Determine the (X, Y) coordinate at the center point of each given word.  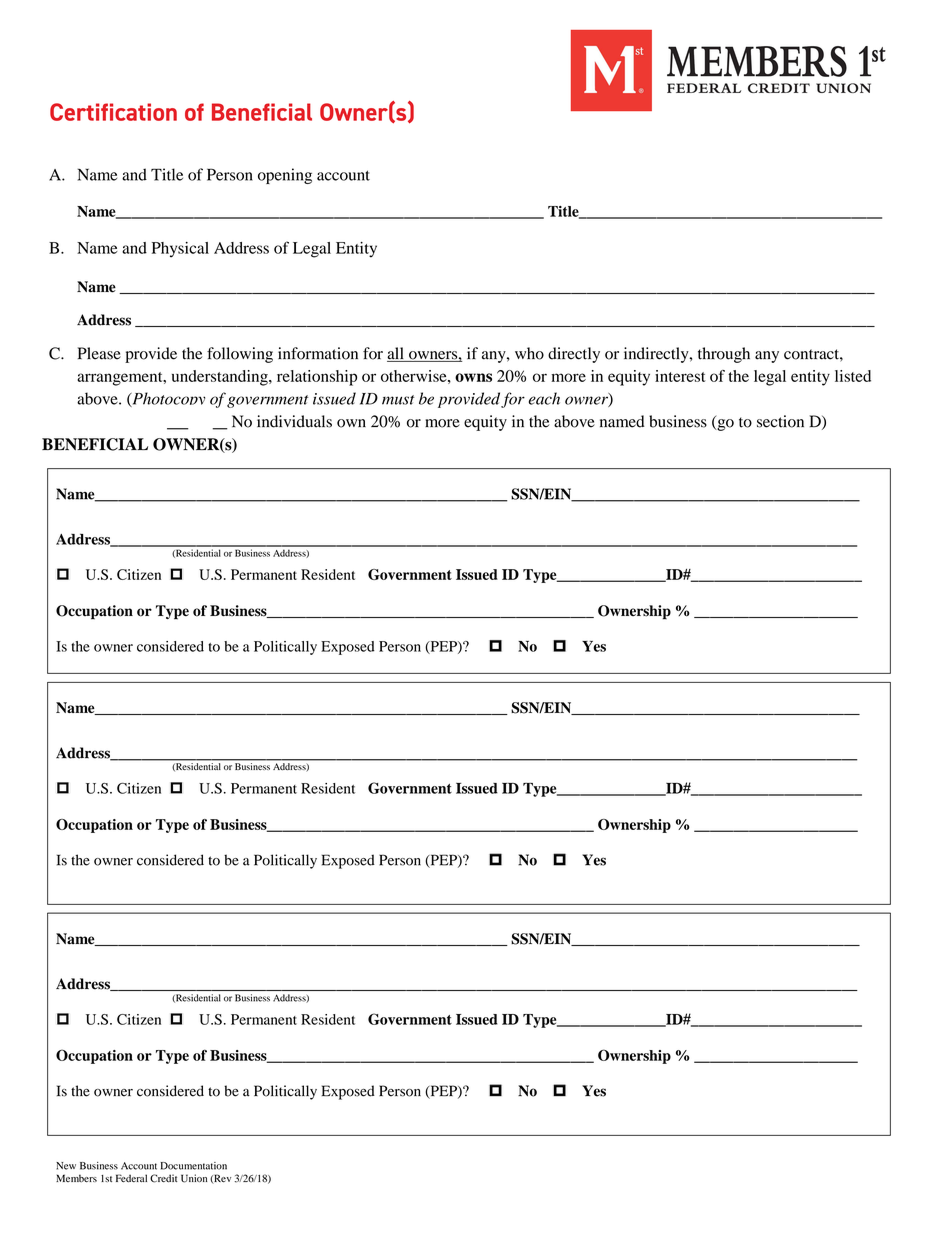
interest (680, 376)
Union (194, 1178)
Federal (131, 1178)
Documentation (194, 1166)
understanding (221, 378)
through (724, 355)
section (780, 421)
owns (473, 377)
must (398, 400)
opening (285, 176)
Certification (113, 112)
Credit (163, 1178)
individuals (294, 421)
